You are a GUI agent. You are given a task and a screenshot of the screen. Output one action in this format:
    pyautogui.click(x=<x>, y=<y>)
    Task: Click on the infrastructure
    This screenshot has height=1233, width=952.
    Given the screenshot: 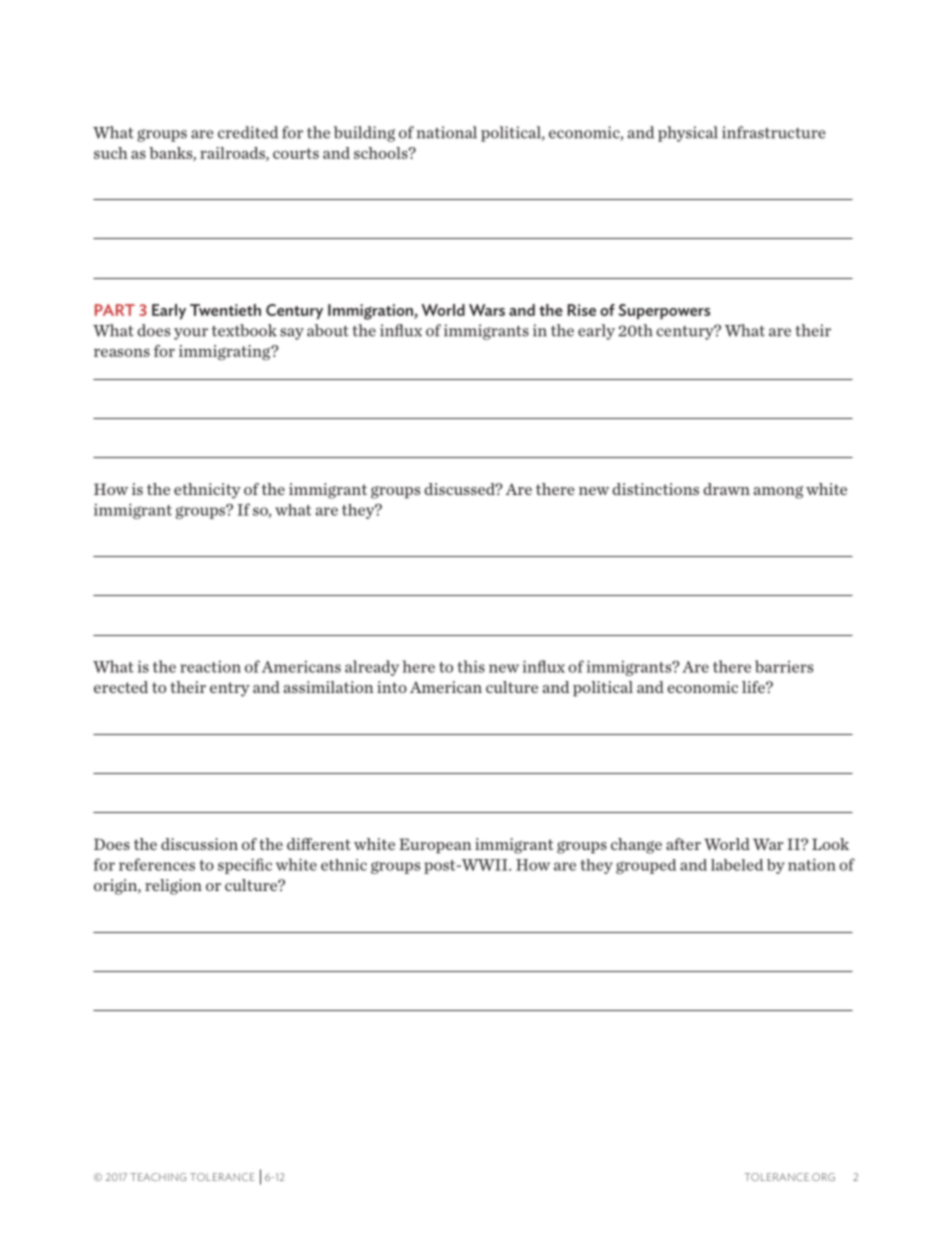 What is the action you would take?
    pyautogui.click(x=774, y=132)
